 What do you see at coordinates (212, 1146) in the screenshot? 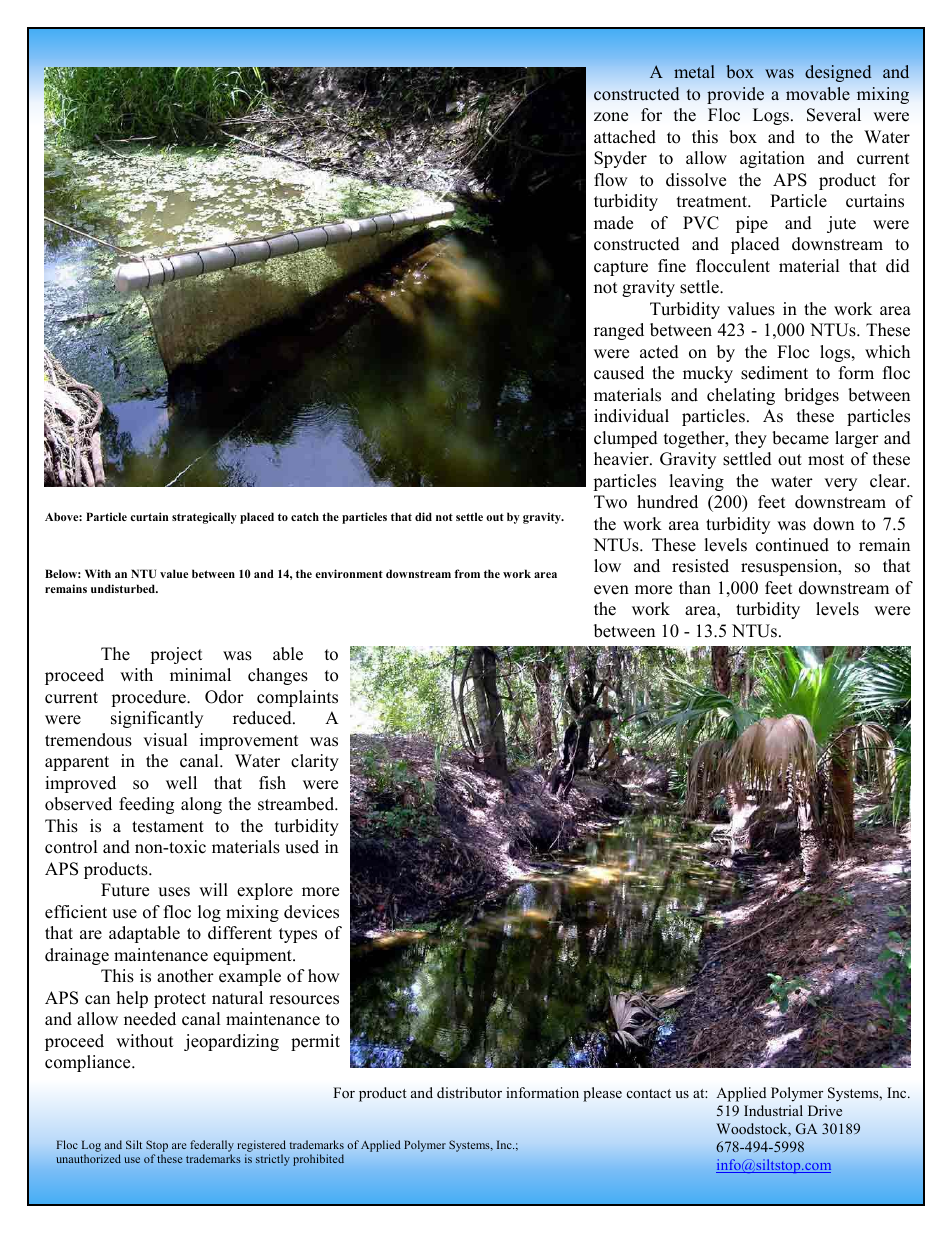
I see `federally` at bounding box center [212, 1146].
